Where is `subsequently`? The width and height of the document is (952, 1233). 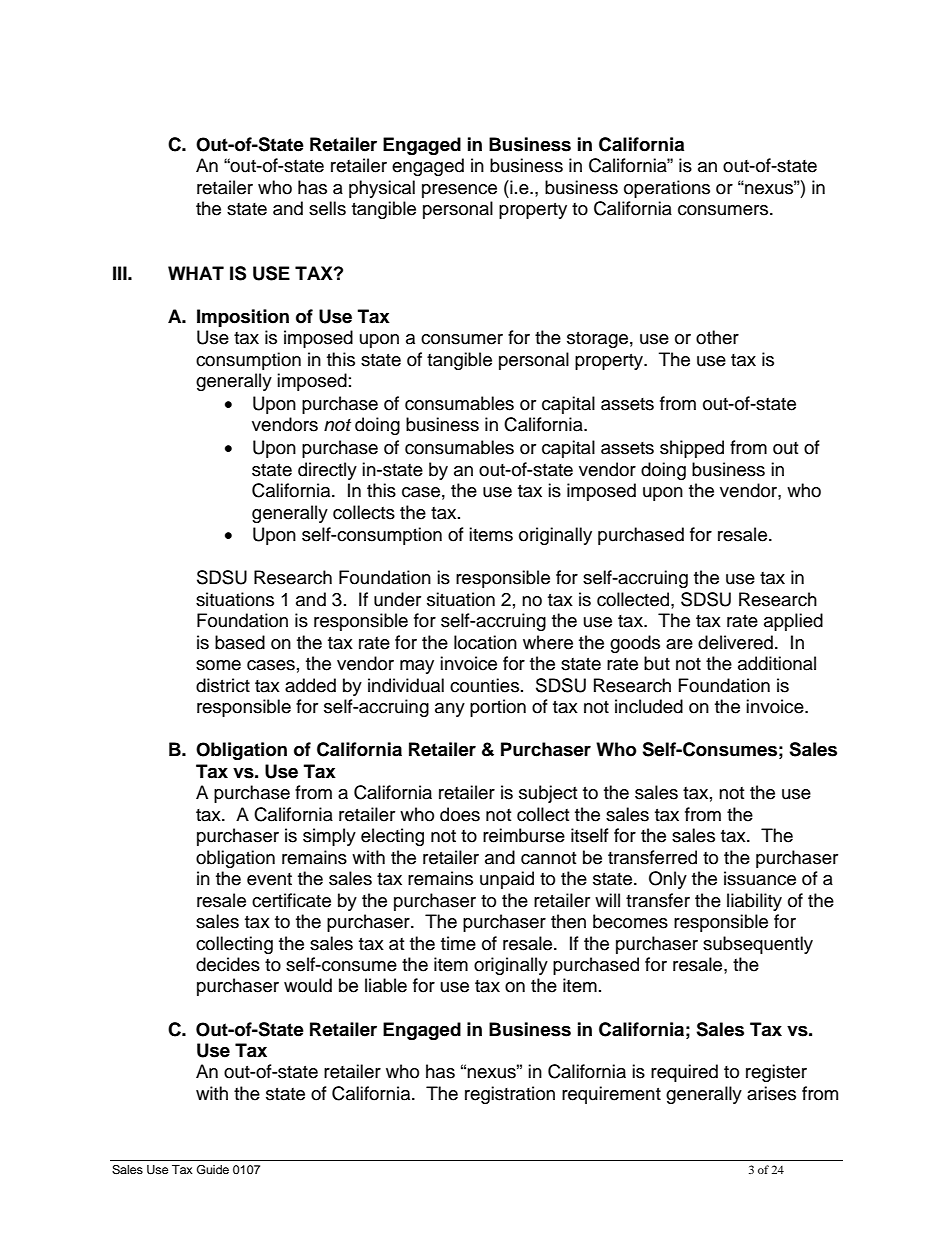
subsequently is located at coordinates (758, 945).
